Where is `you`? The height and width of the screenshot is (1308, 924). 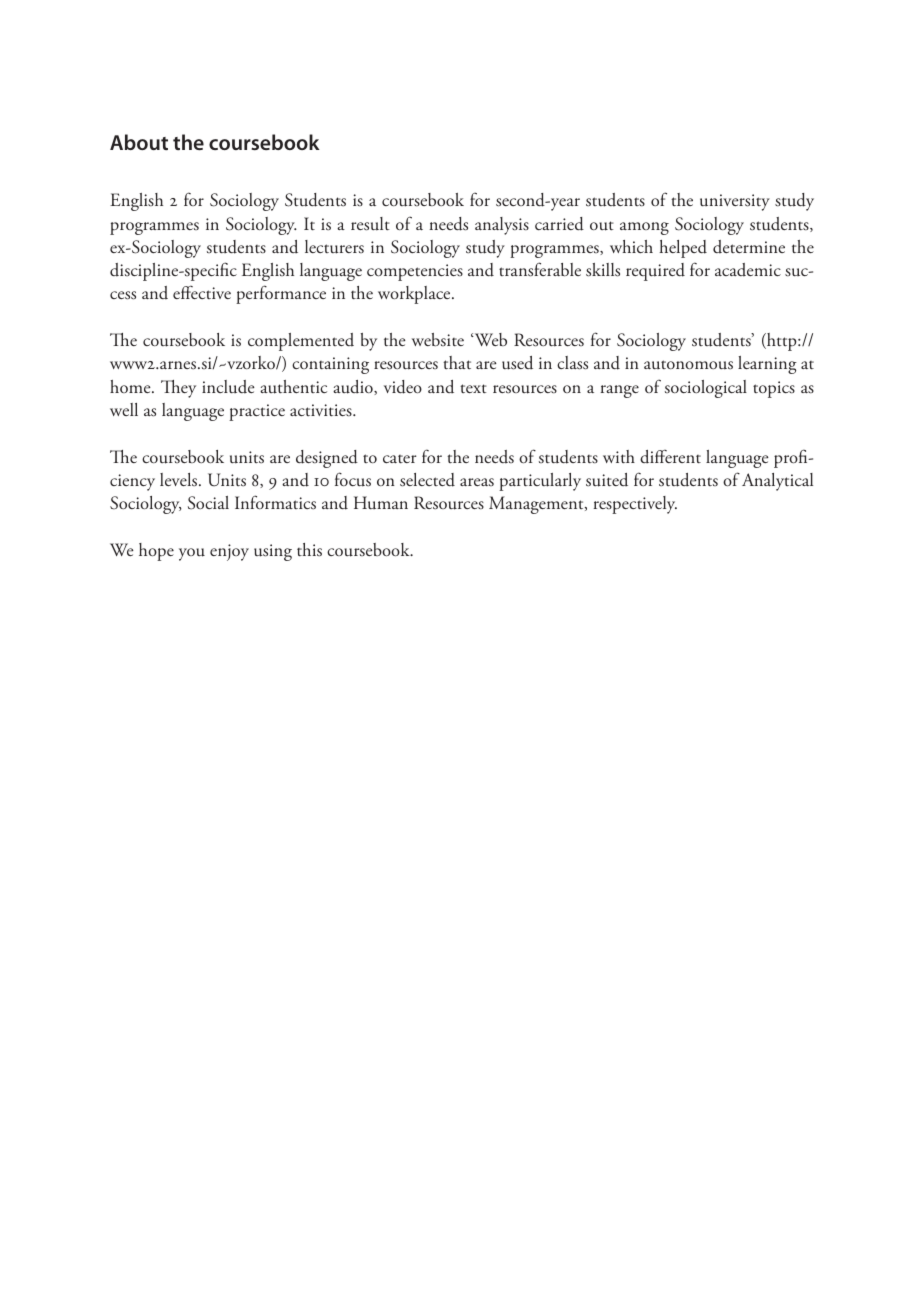 you is located at coordinates (192, 554).
